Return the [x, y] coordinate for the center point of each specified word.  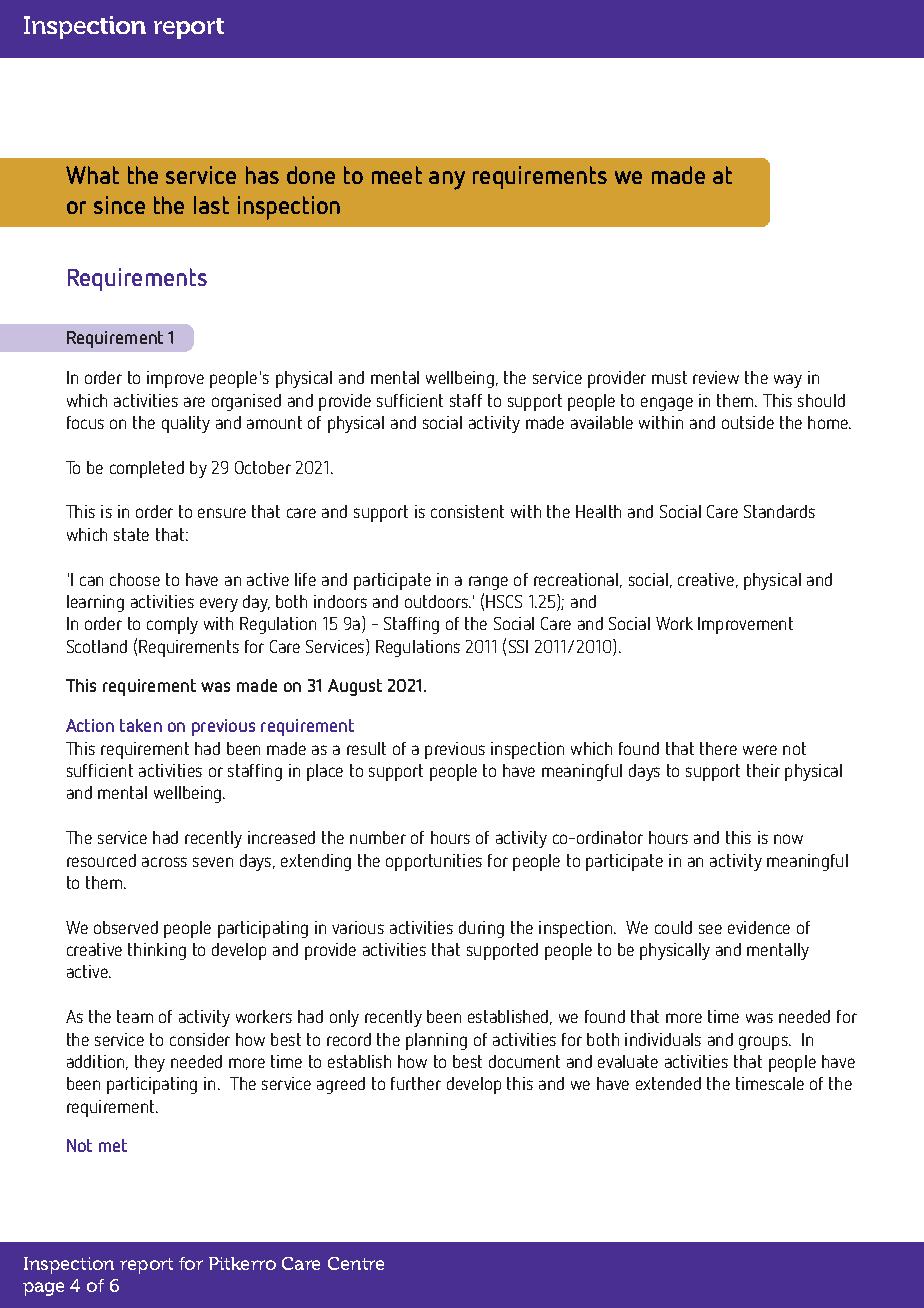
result [366, 748]
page [43, 1289]
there [718, 748]
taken [141, 725]
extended [668, 1083]
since [119, 205]
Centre [356, 1263]
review [716, 377]
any [447, 180]
